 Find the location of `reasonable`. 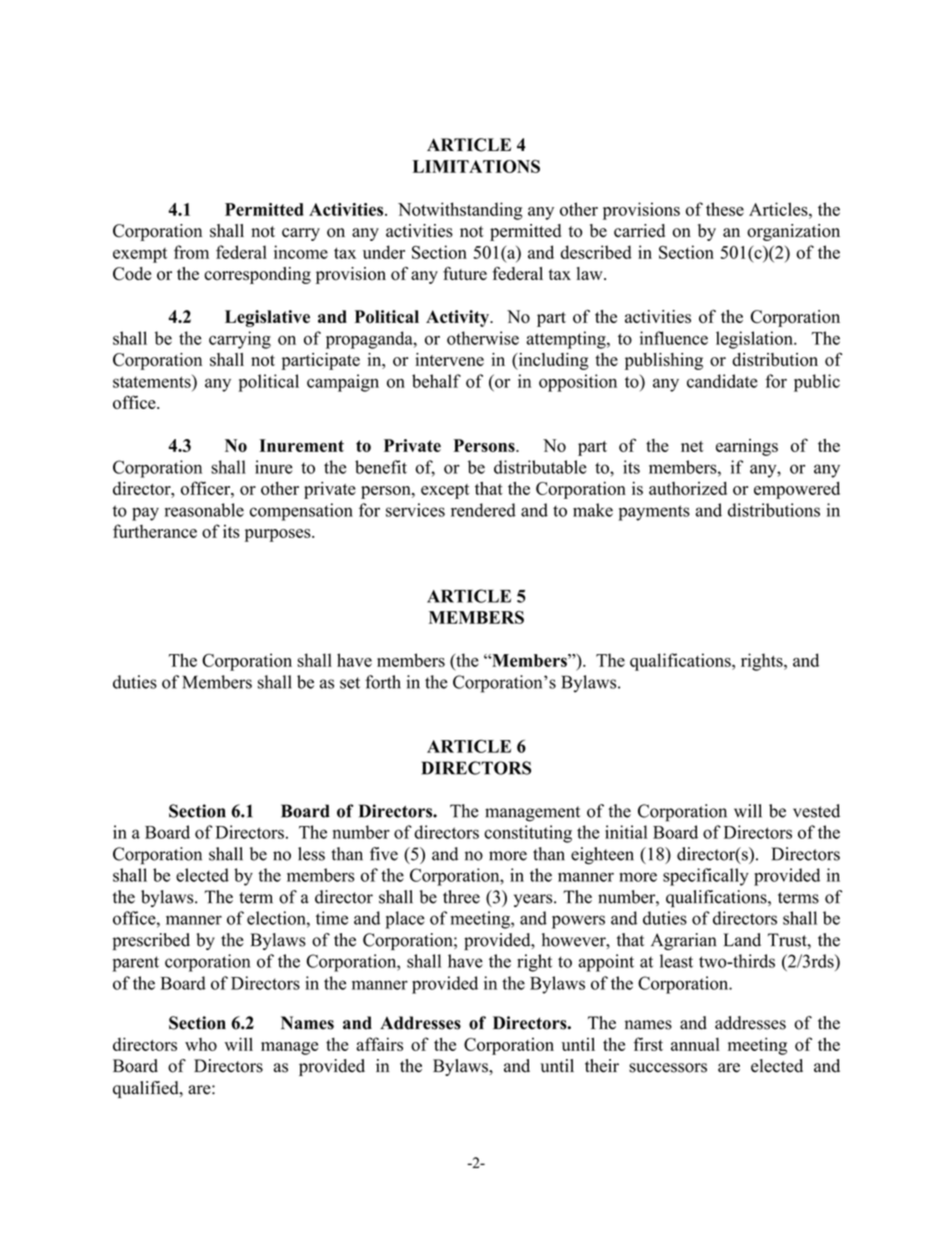

reasonable is located at coordinates (204, 510).
